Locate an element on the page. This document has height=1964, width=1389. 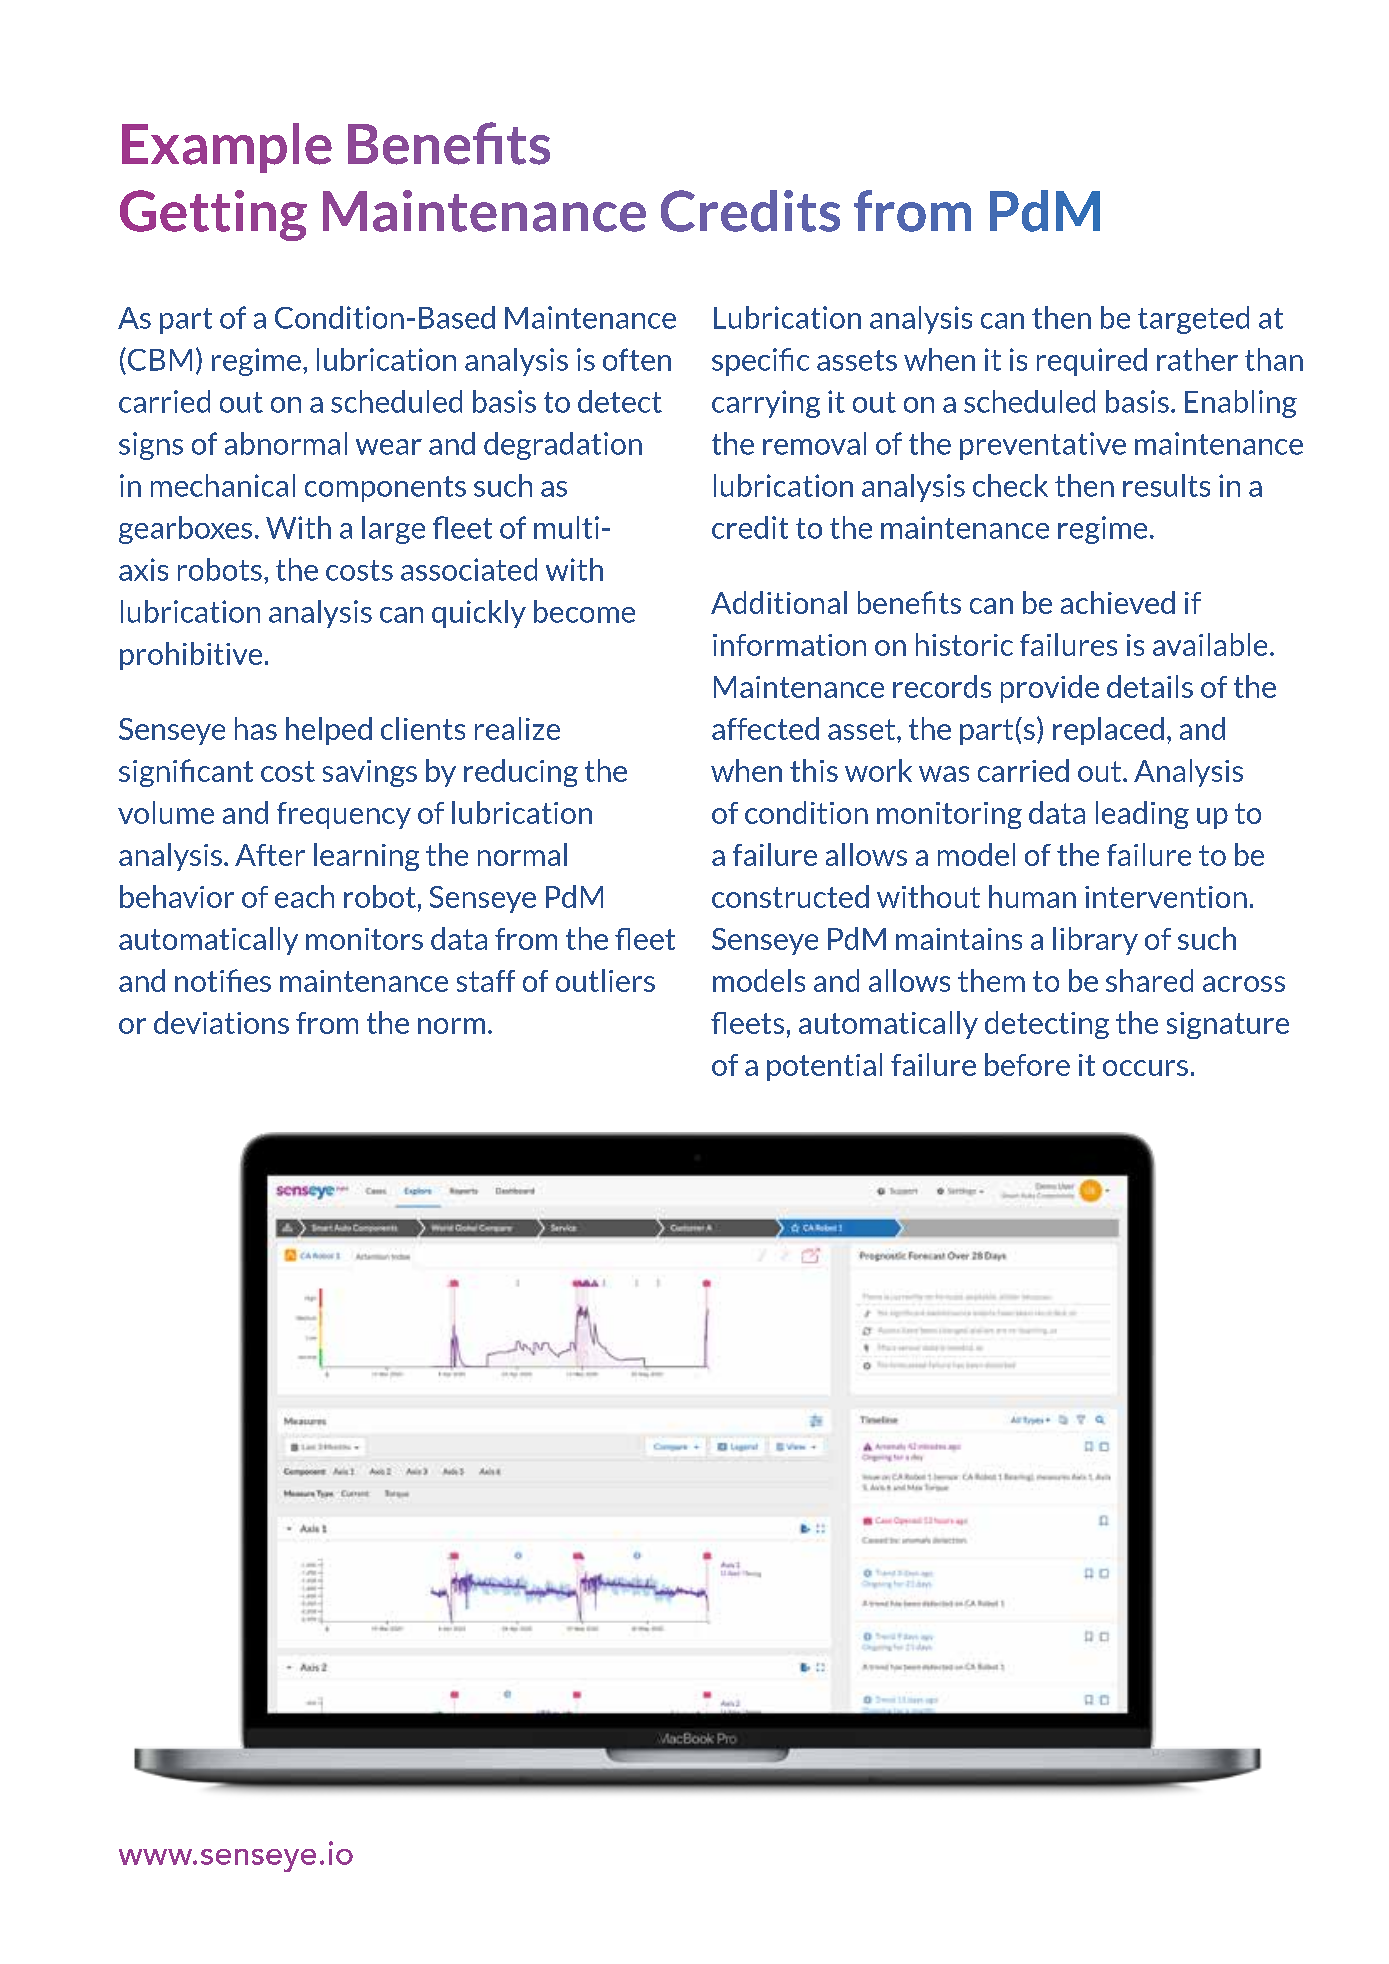
mechanical is located at coordinates (223, 485).
